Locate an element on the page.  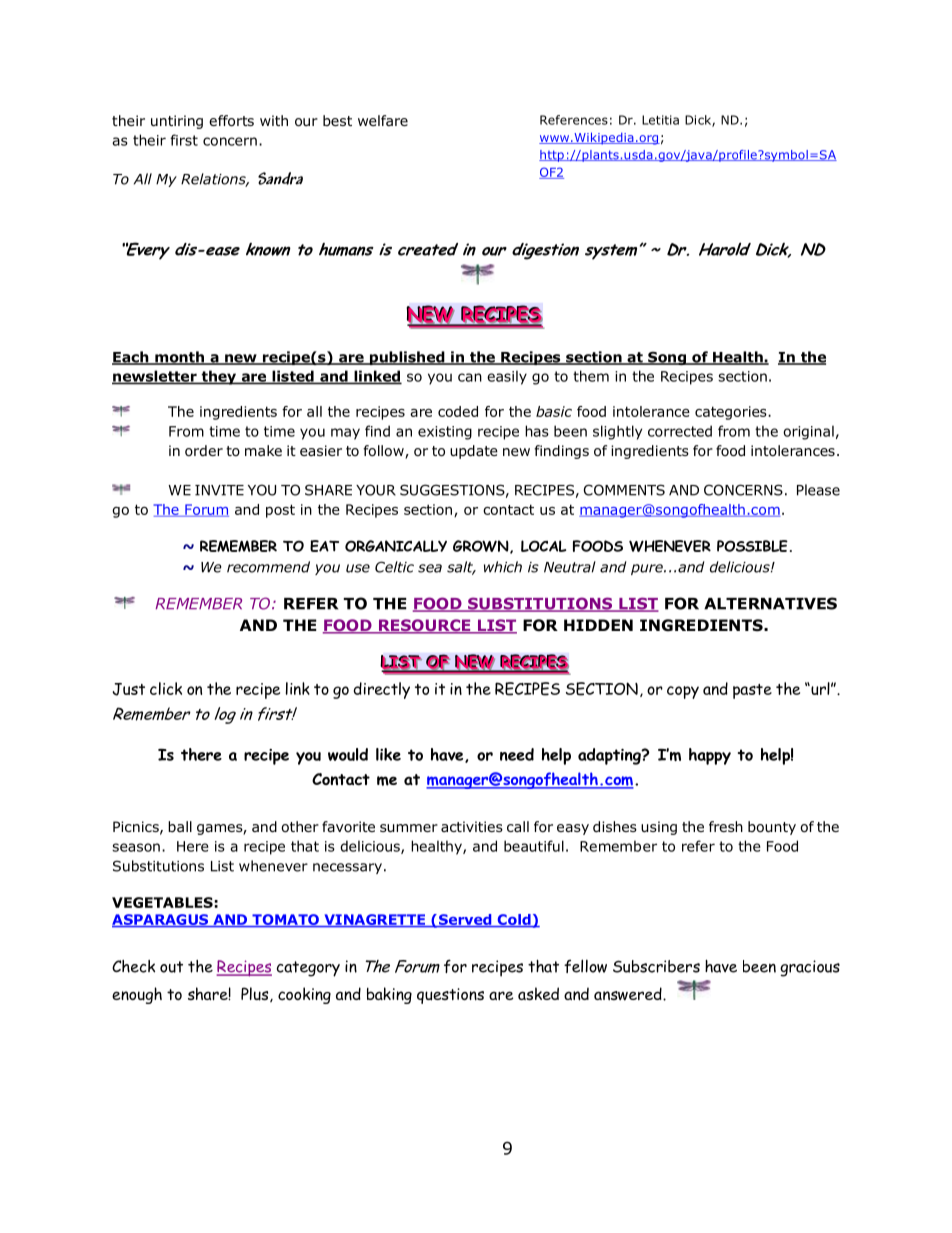
efforts is located at coordinates (231, 121).
